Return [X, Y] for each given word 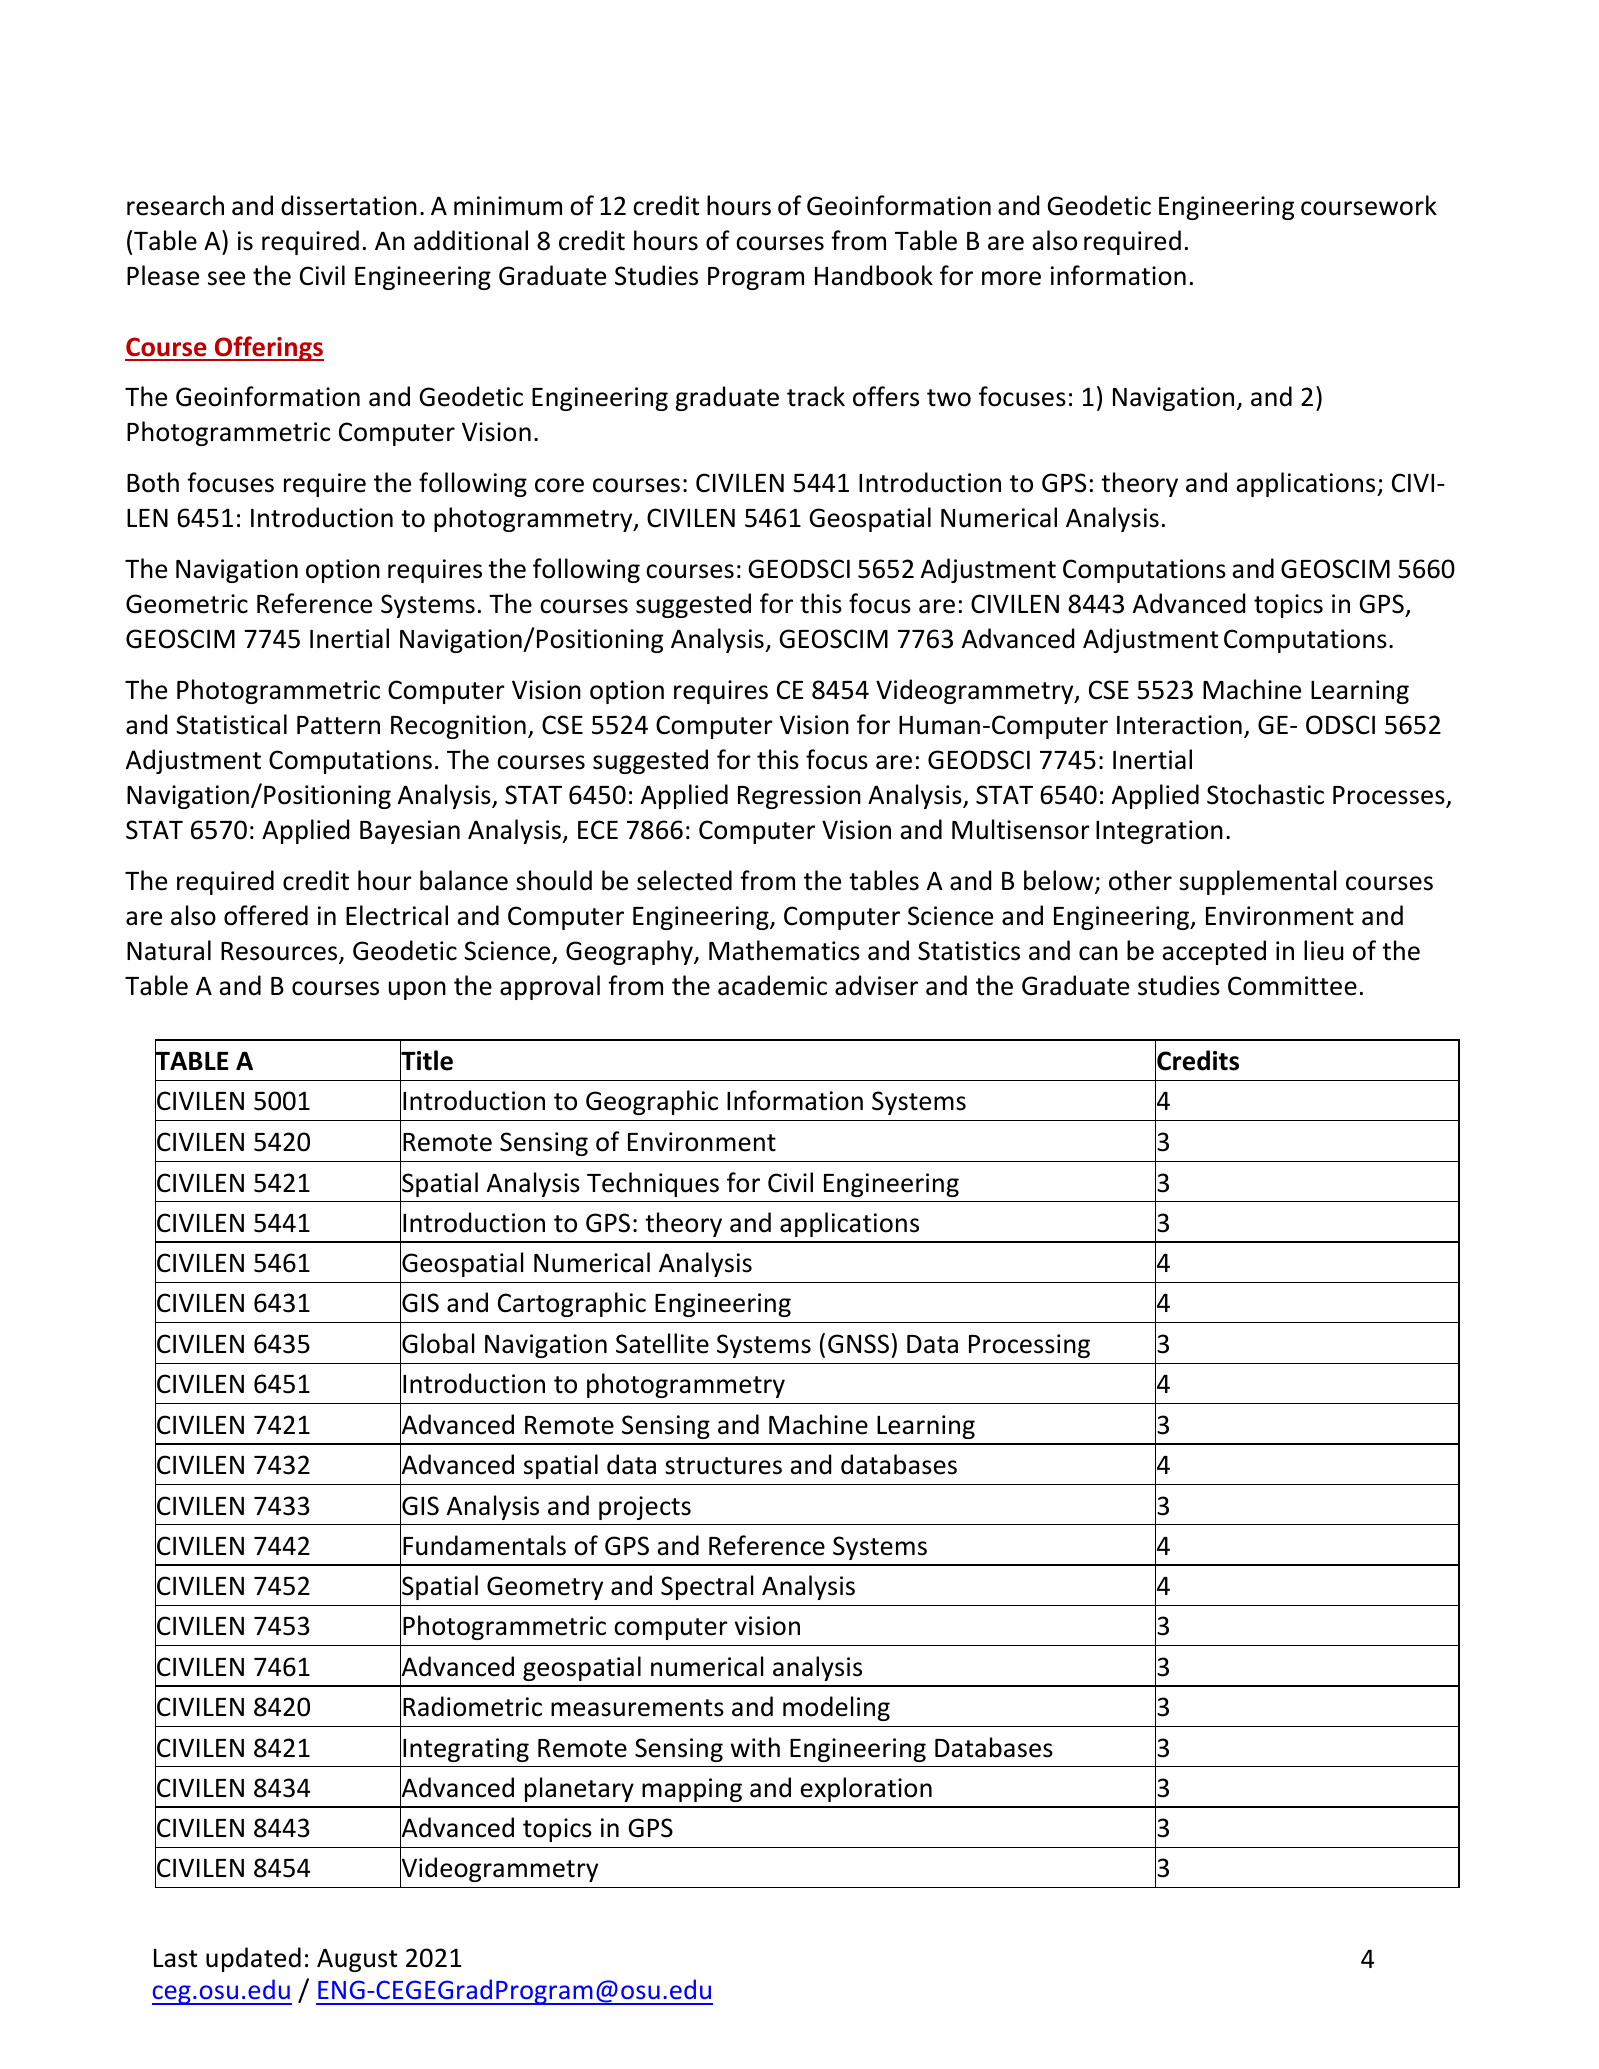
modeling [836, 1708]
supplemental [1258, 882]
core [559, 485]
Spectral [707, 1587]
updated [253, 1959]
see [226, 278]
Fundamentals [484, 1545]
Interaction [1179, 725]
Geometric [187, 604]
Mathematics [784, 950]
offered [266, 915]
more [1011, 278]
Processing [1029, 1346]
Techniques [653, 1184]
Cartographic [572, 1304]
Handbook [874, 275]
